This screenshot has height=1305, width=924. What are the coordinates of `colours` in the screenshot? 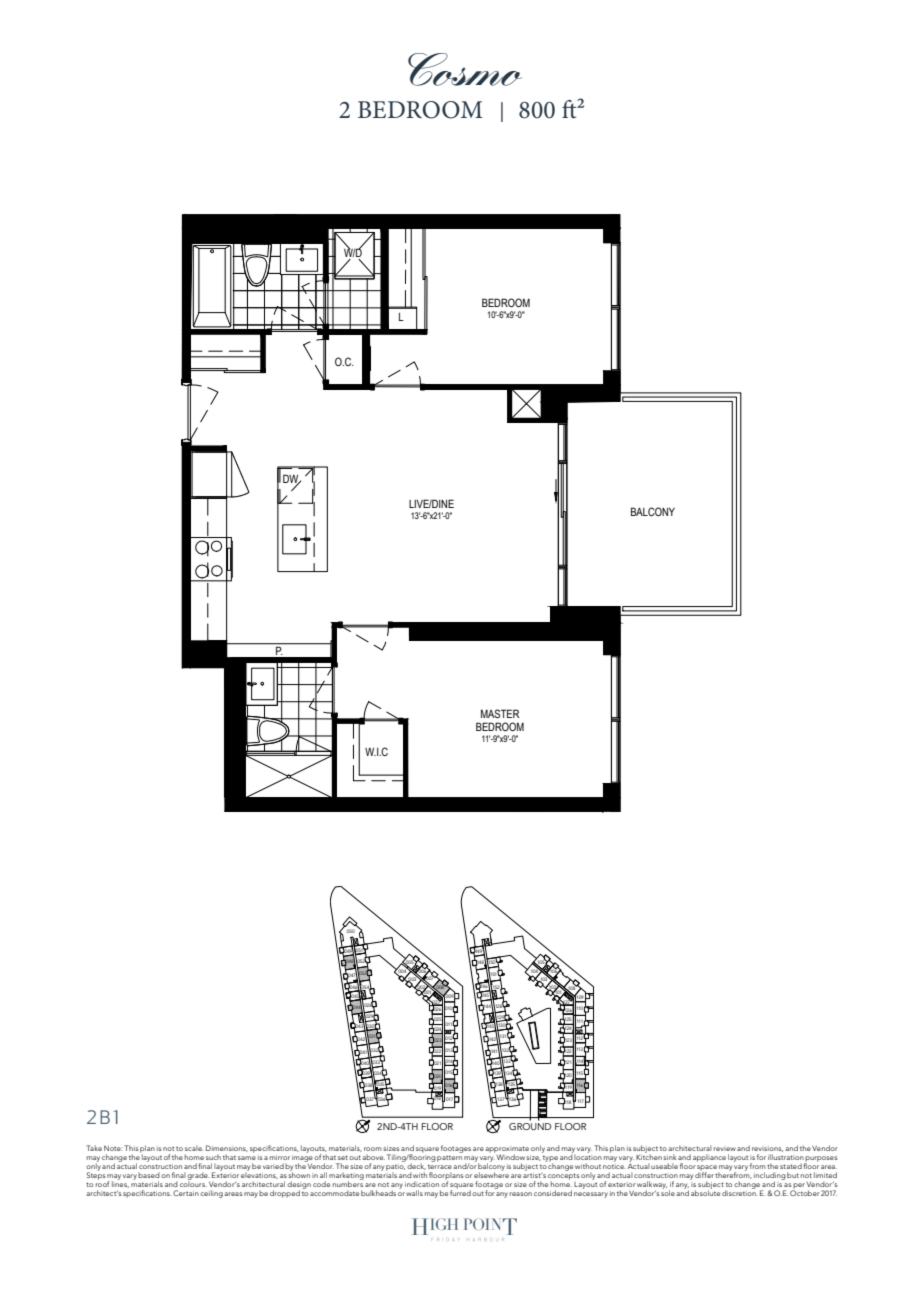 It's located at (193, 1183).
